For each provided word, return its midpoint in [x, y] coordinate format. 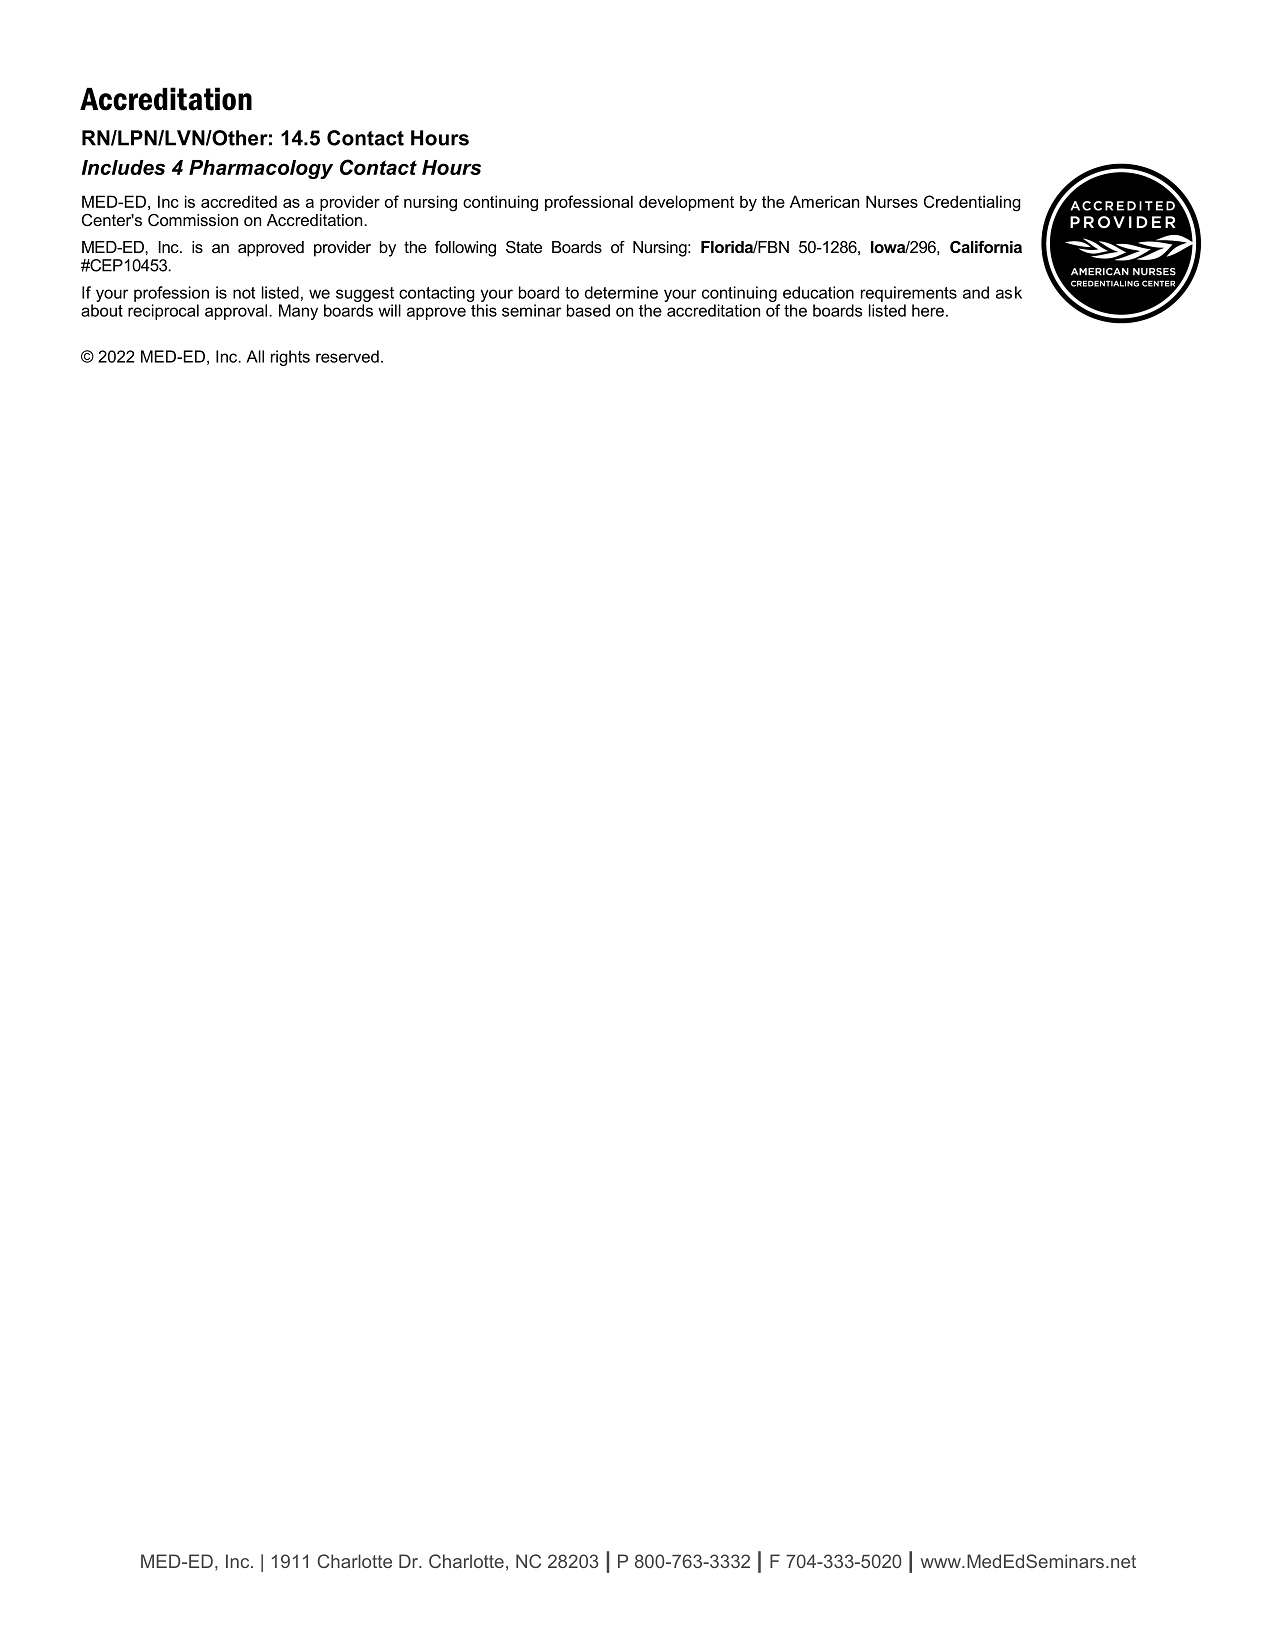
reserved [347, 356]
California [986, 247]
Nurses [892, 201]
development [686, 203]
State [524, 247]
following [465, 249]
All [255, 356]
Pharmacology [261, 169]
